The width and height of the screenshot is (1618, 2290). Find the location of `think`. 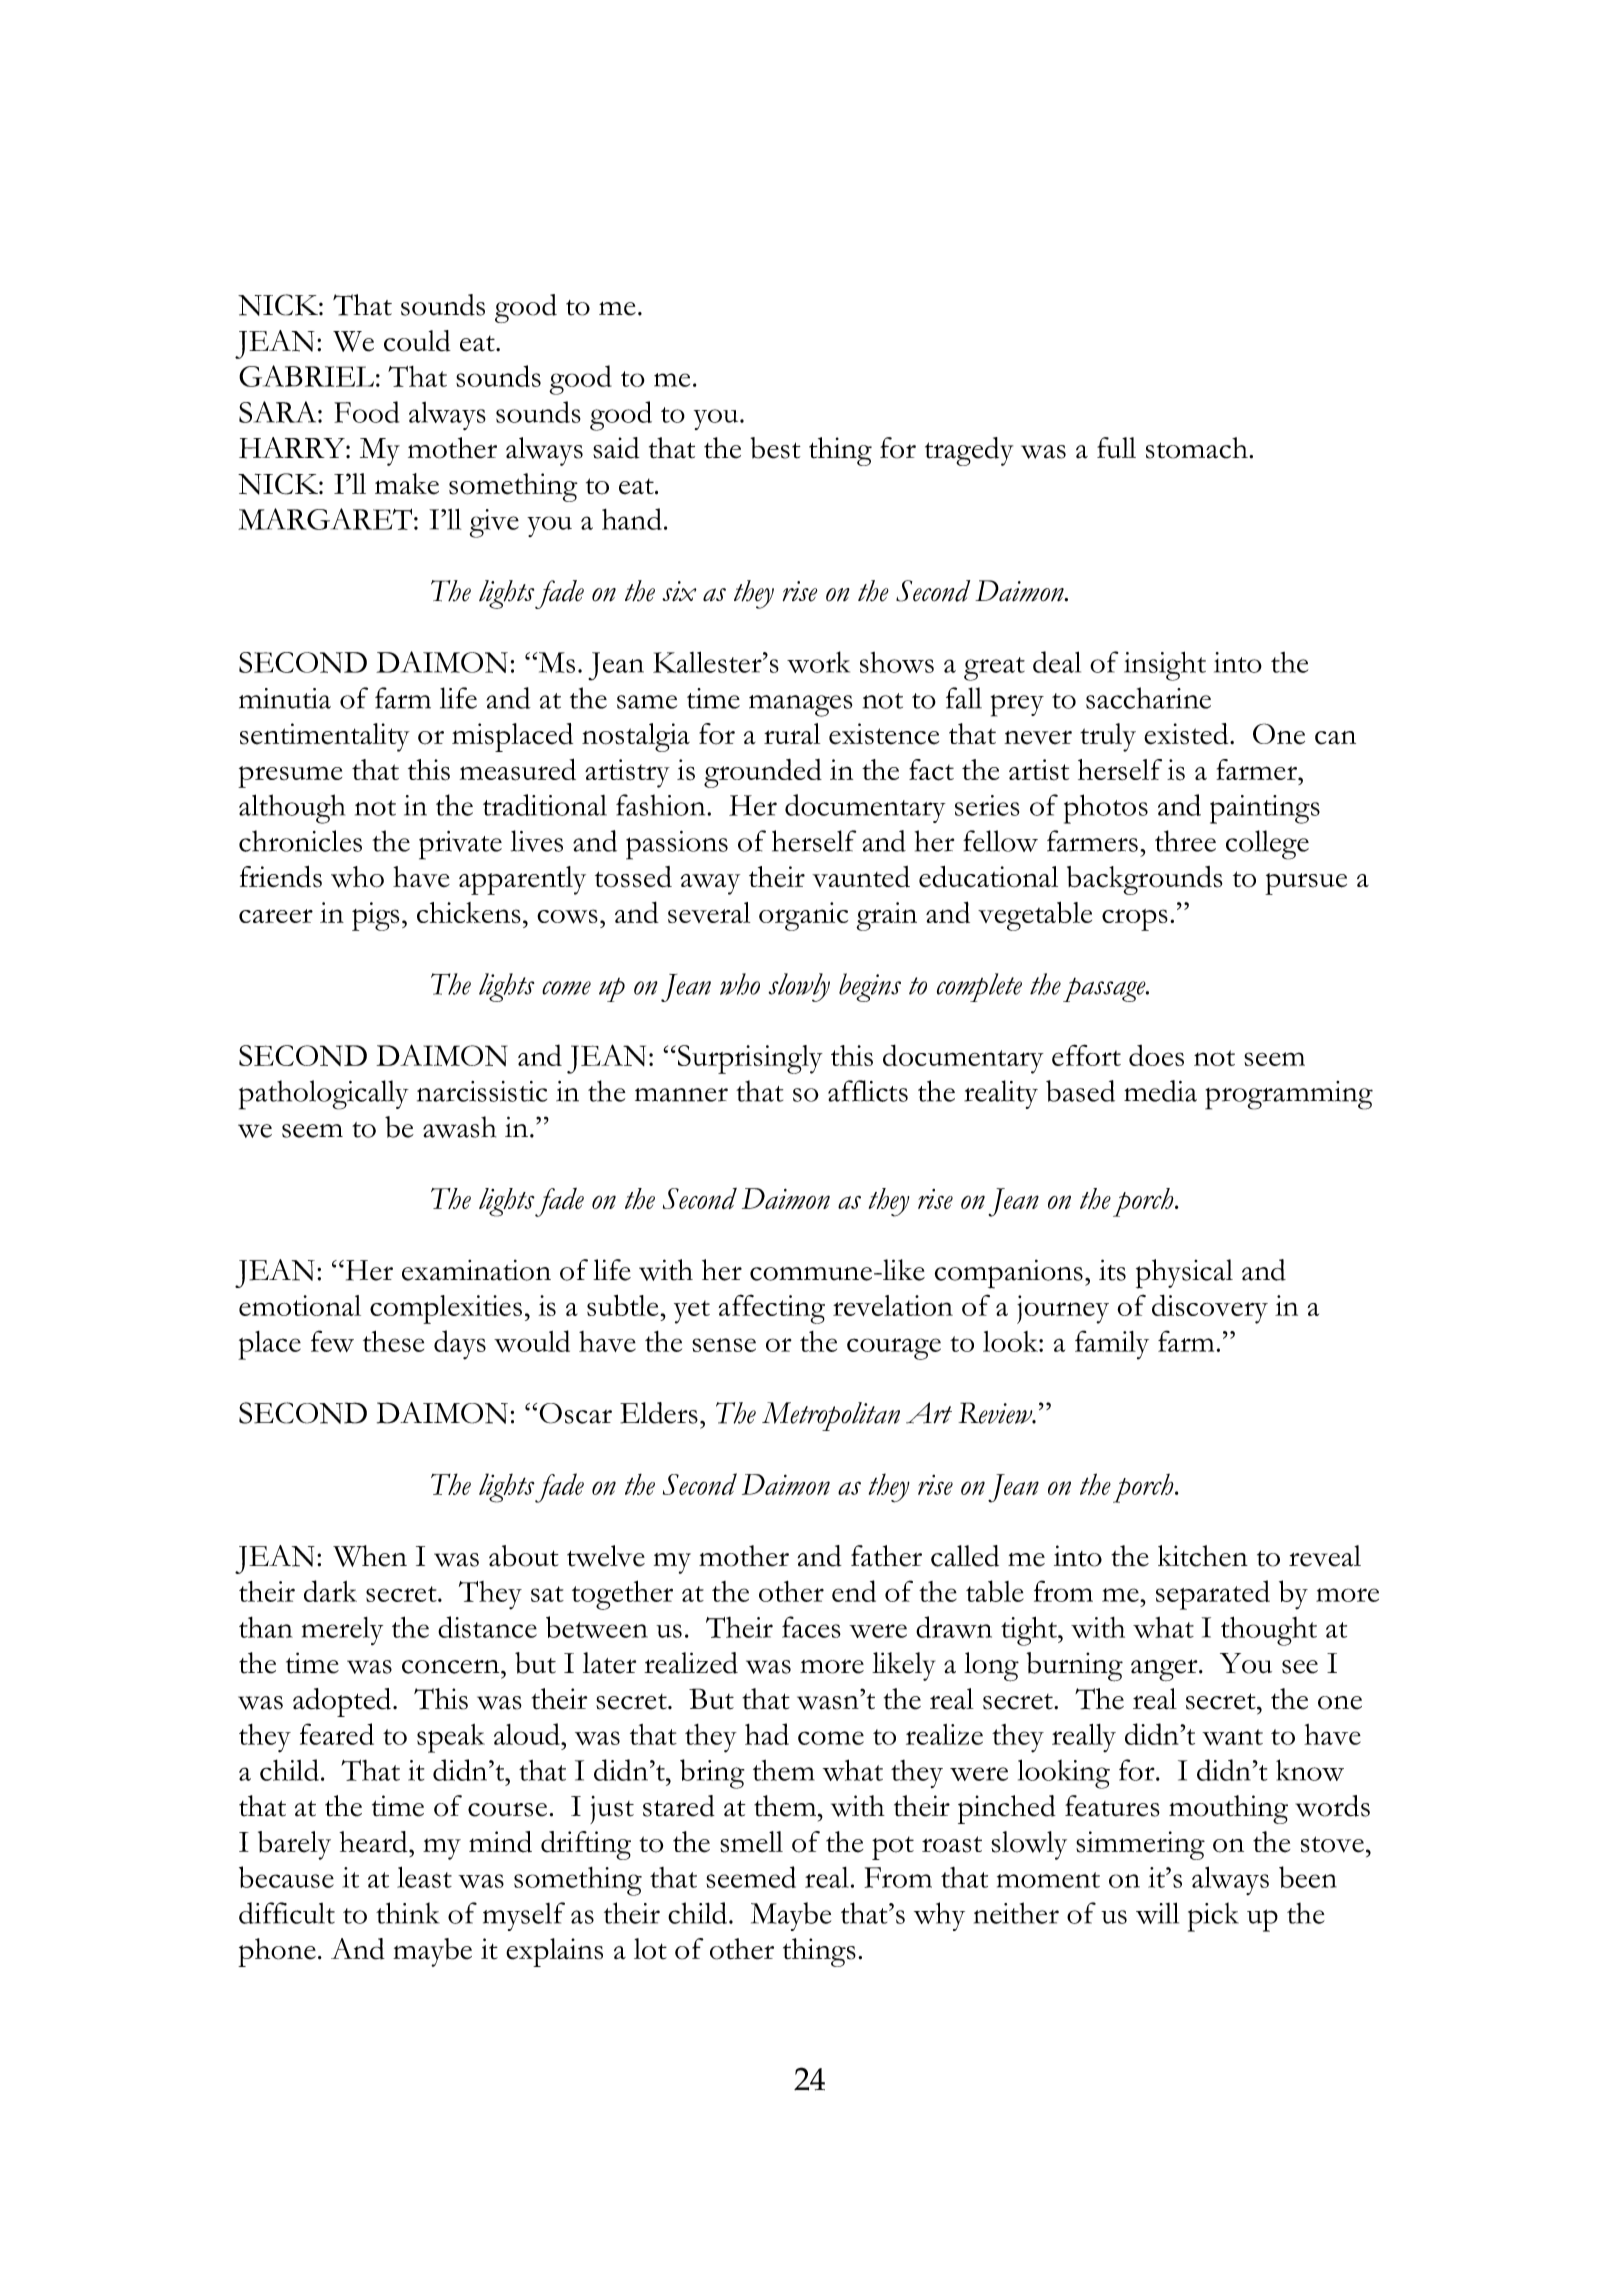

think is located at coordinates (407, 1913).
